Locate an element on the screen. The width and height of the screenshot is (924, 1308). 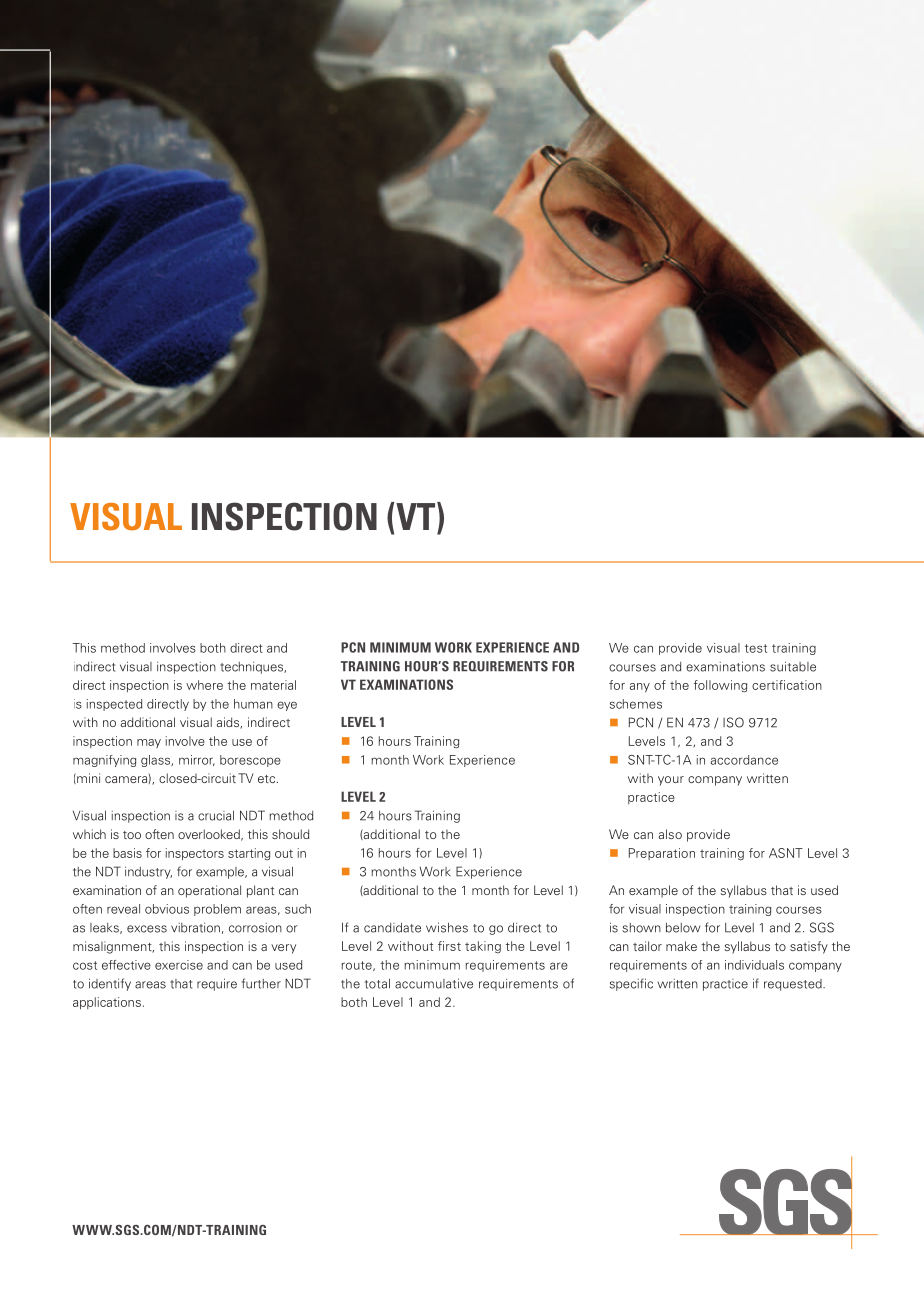
where is located at coordinates (204, 685).
